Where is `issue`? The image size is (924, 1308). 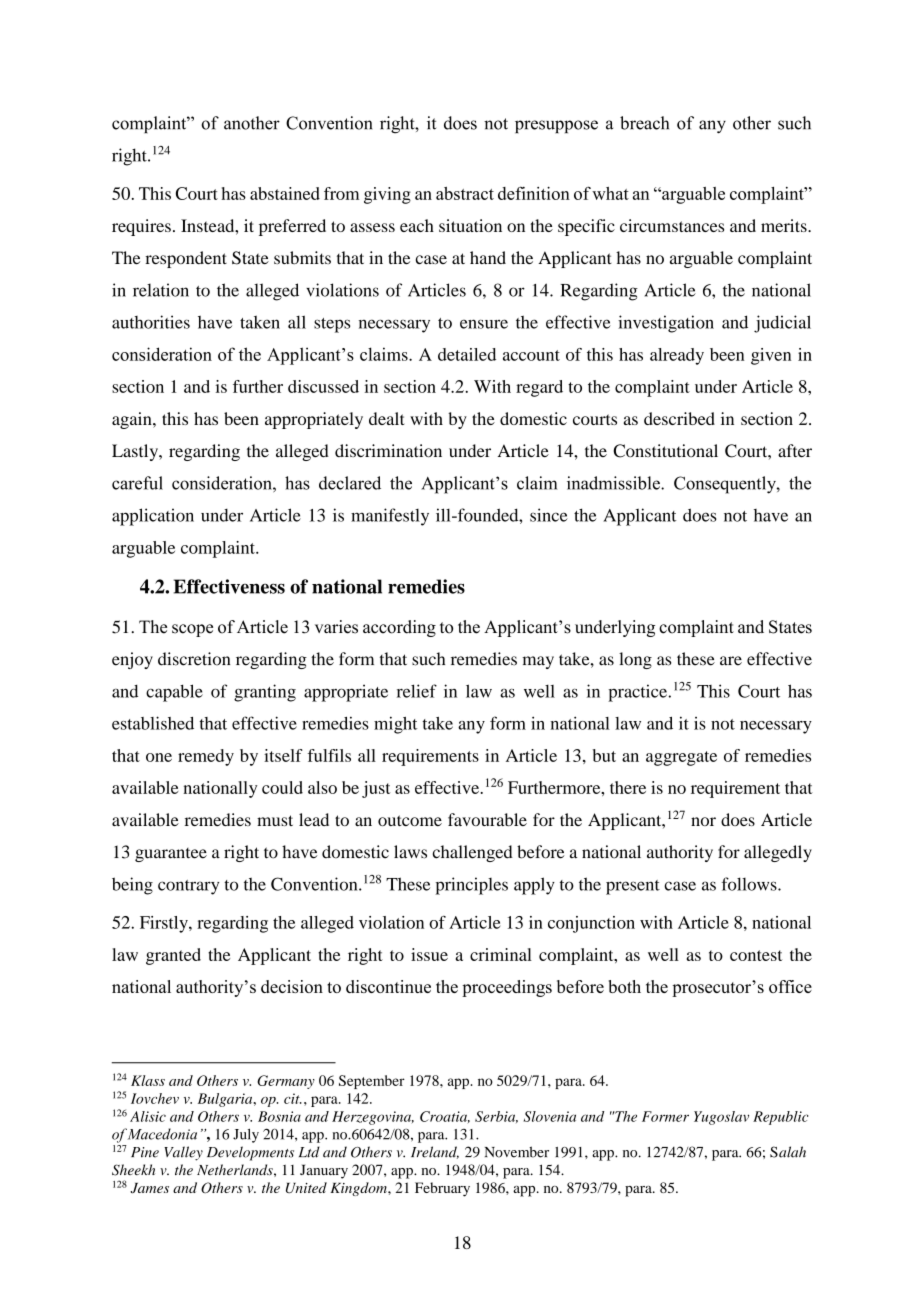 issue is located at coordinates (429, 954).
